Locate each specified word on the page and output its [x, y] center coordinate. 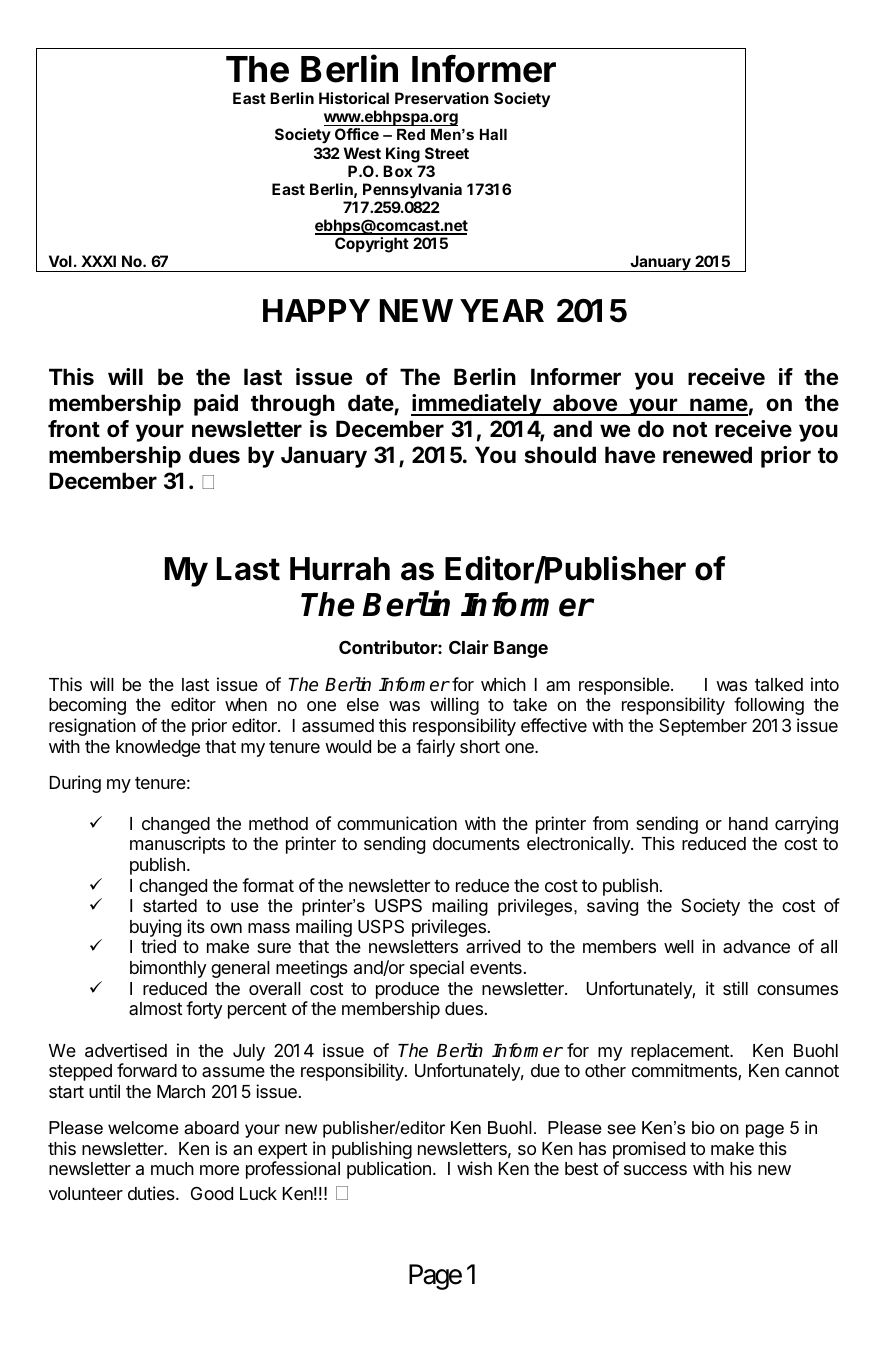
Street [447, 153]
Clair [469, 647]
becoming [87, 706]
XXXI [98, 261]
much [172, 1168]
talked [779, 684]
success [655, 1170]
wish [474, 1168]
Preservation [442, 98]
